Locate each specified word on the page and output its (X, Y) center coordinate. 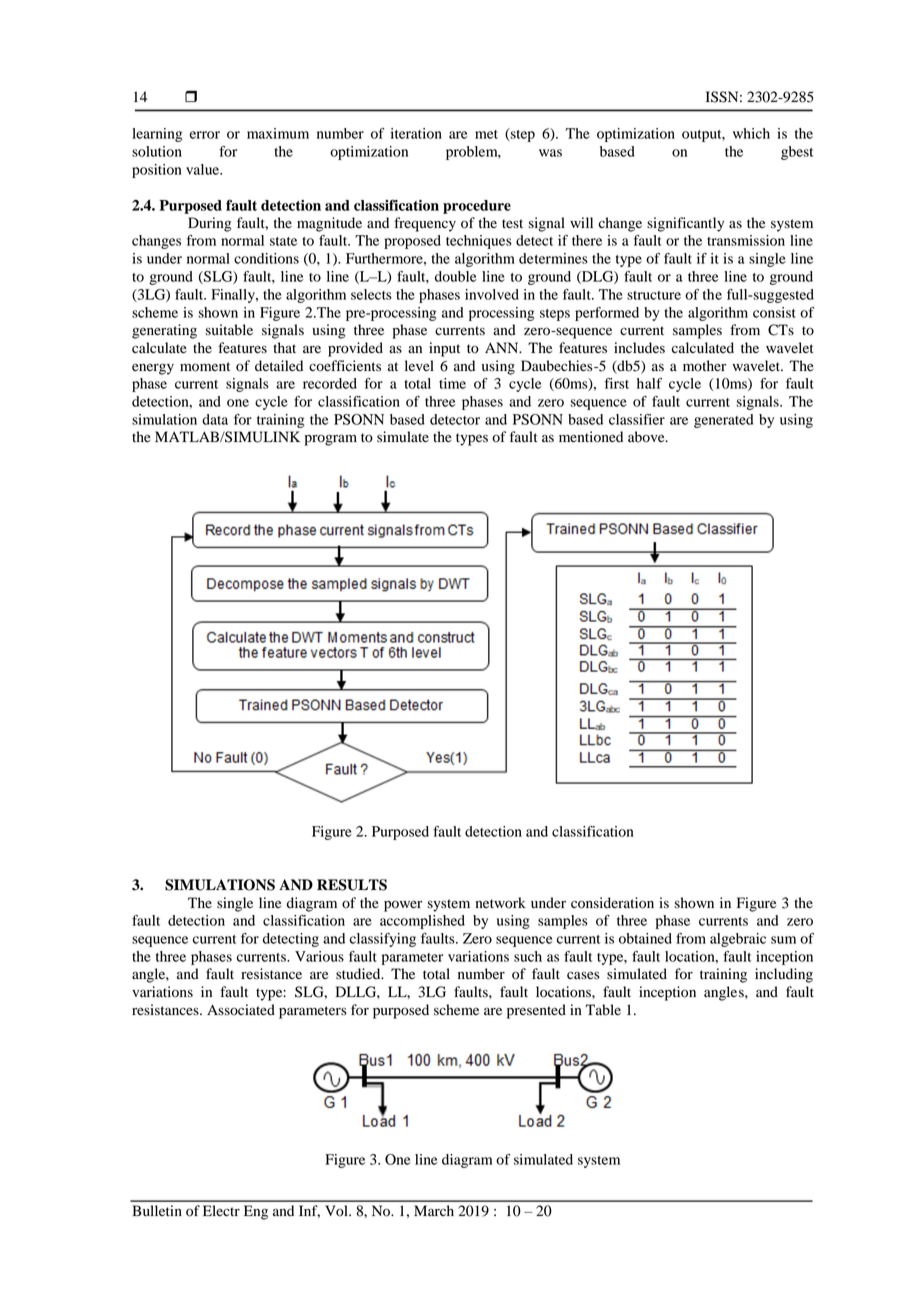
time (452, 383)
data (215, 419)
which (751, 133)
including (784, 975)
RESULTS (352, 885)
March (434, 1210)
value (204, 169)
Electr (221, 1211)
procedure (477, 207)
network (501, 903)
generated (724, 421)
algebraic (738, 940)
